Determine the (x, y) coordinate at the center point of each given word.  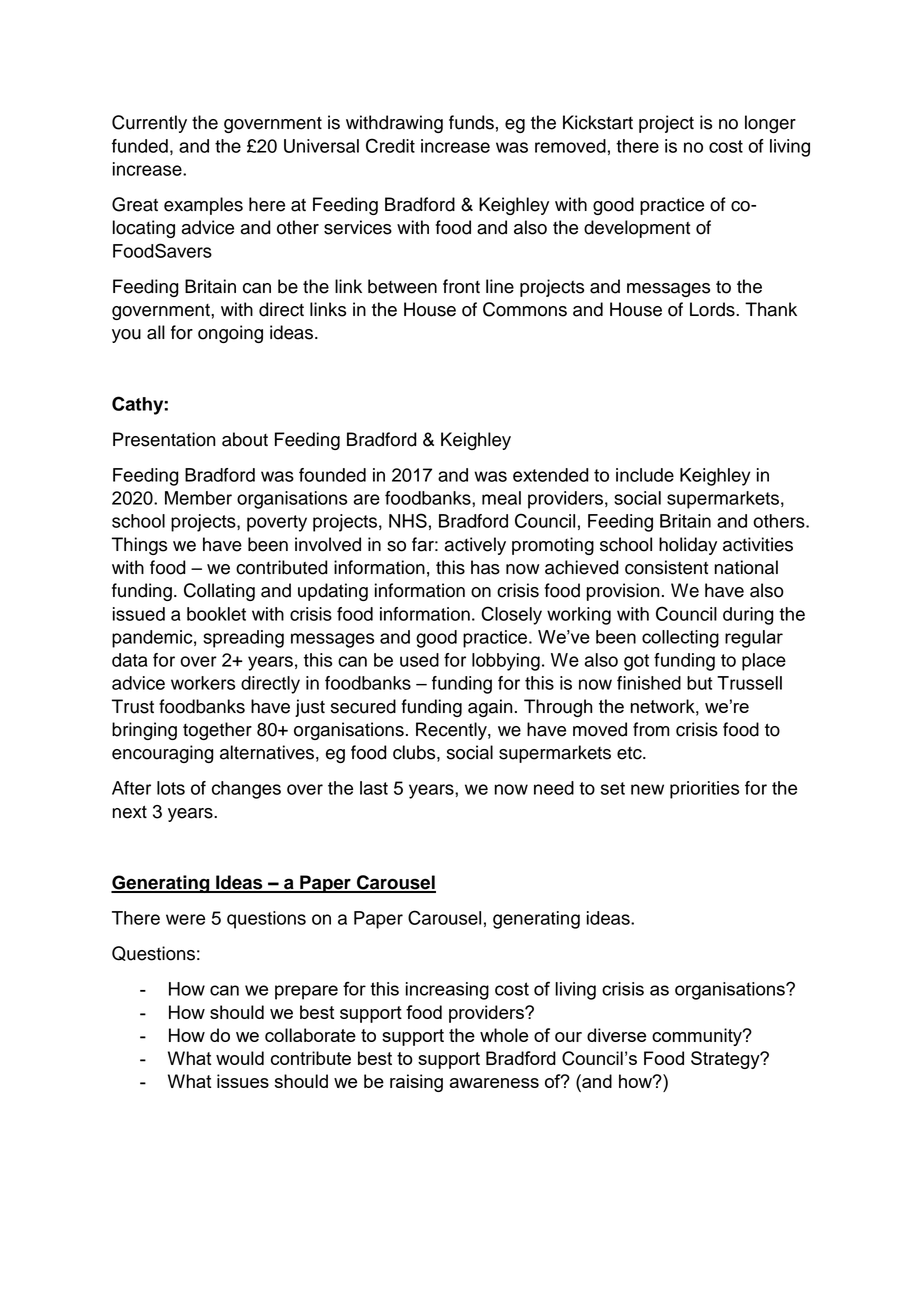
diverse (616, 1035)
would (240, 1058)
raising (416, 1083)
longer (770, 124)
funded (140, 146)
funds (471, 122)
